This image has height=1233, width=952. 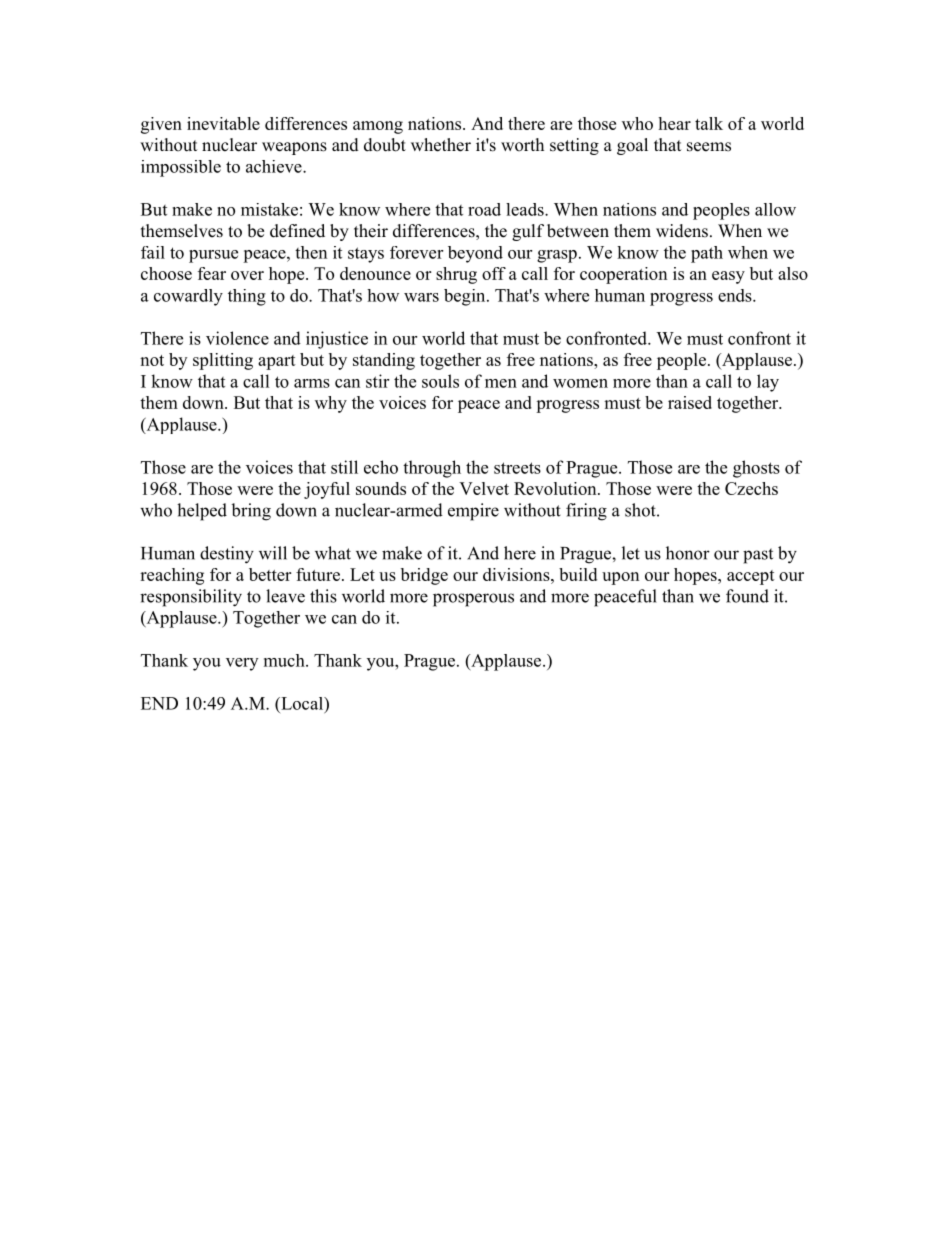 I want to click on souls, so click(x=440, y=381).
